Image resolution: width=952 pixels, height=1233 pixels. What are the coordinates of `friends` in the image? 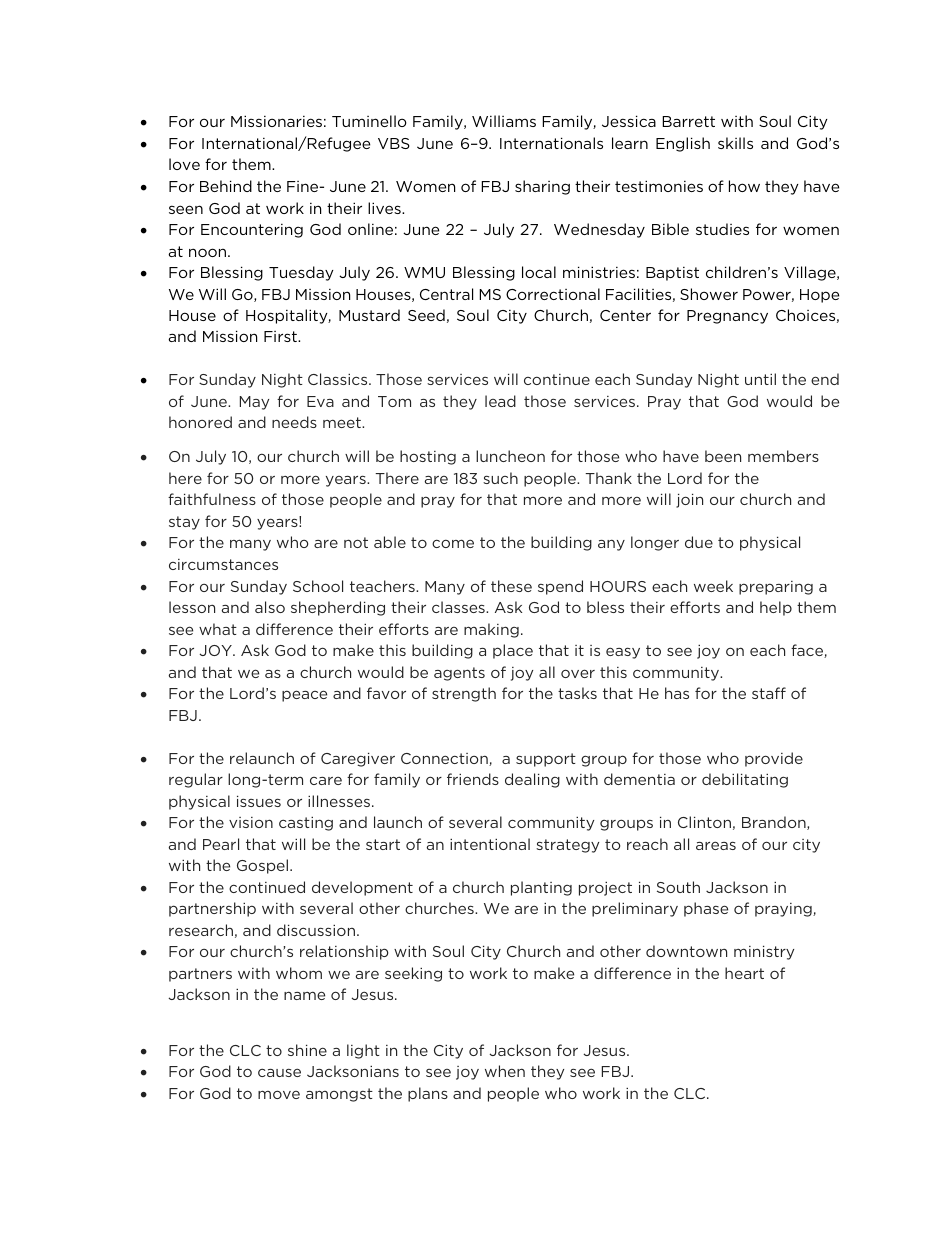 It's located at (473, 779).
